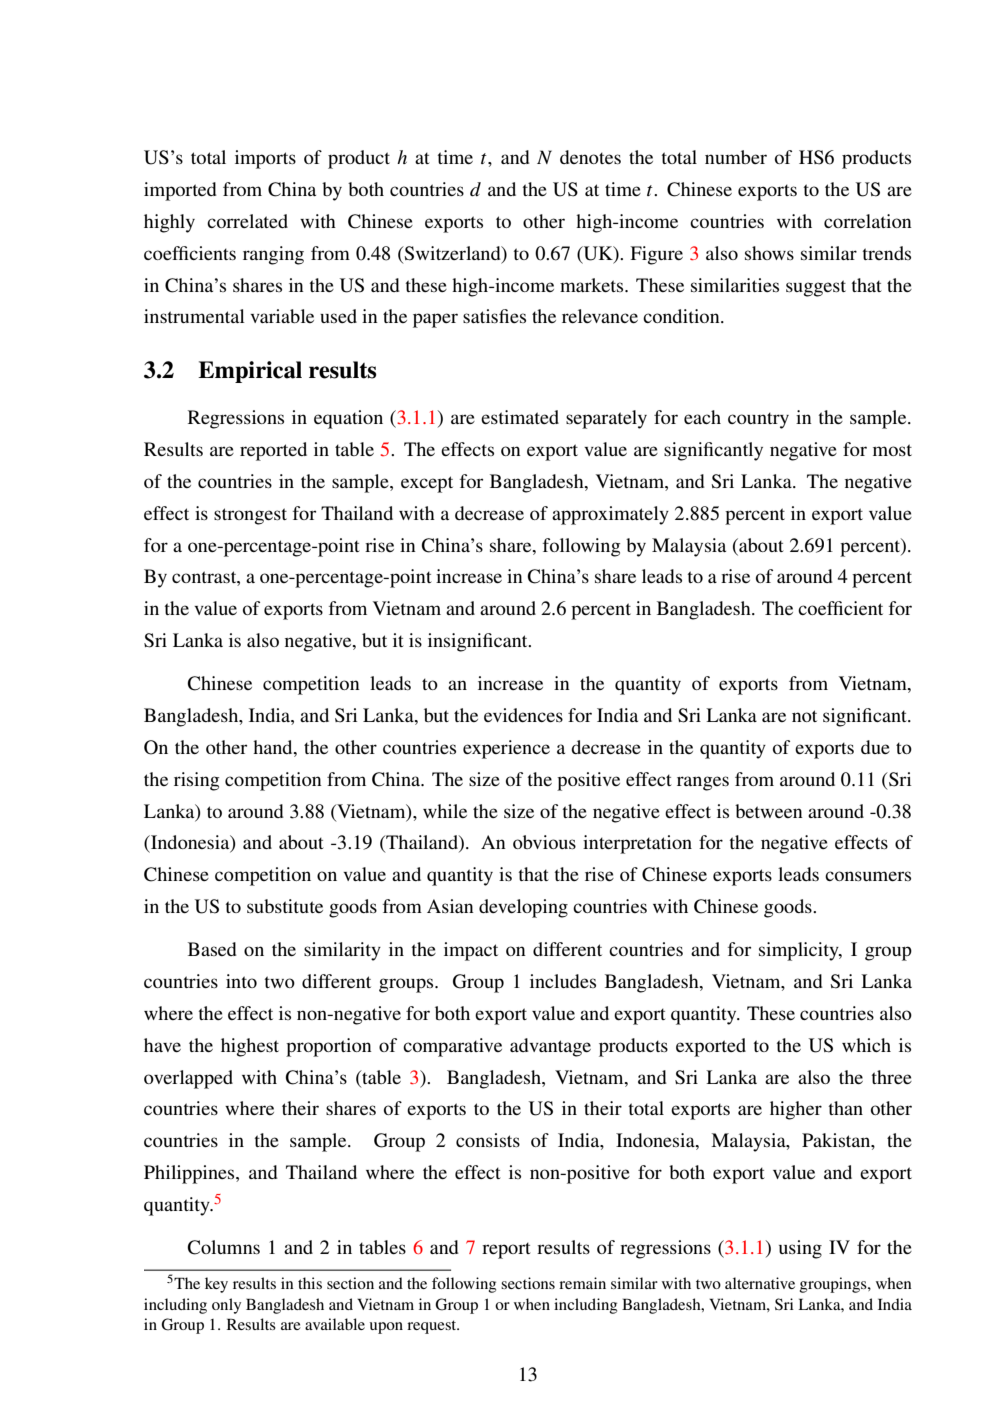 This image has height=1426, width=1008. I want to click on due, so click(875, 747).
